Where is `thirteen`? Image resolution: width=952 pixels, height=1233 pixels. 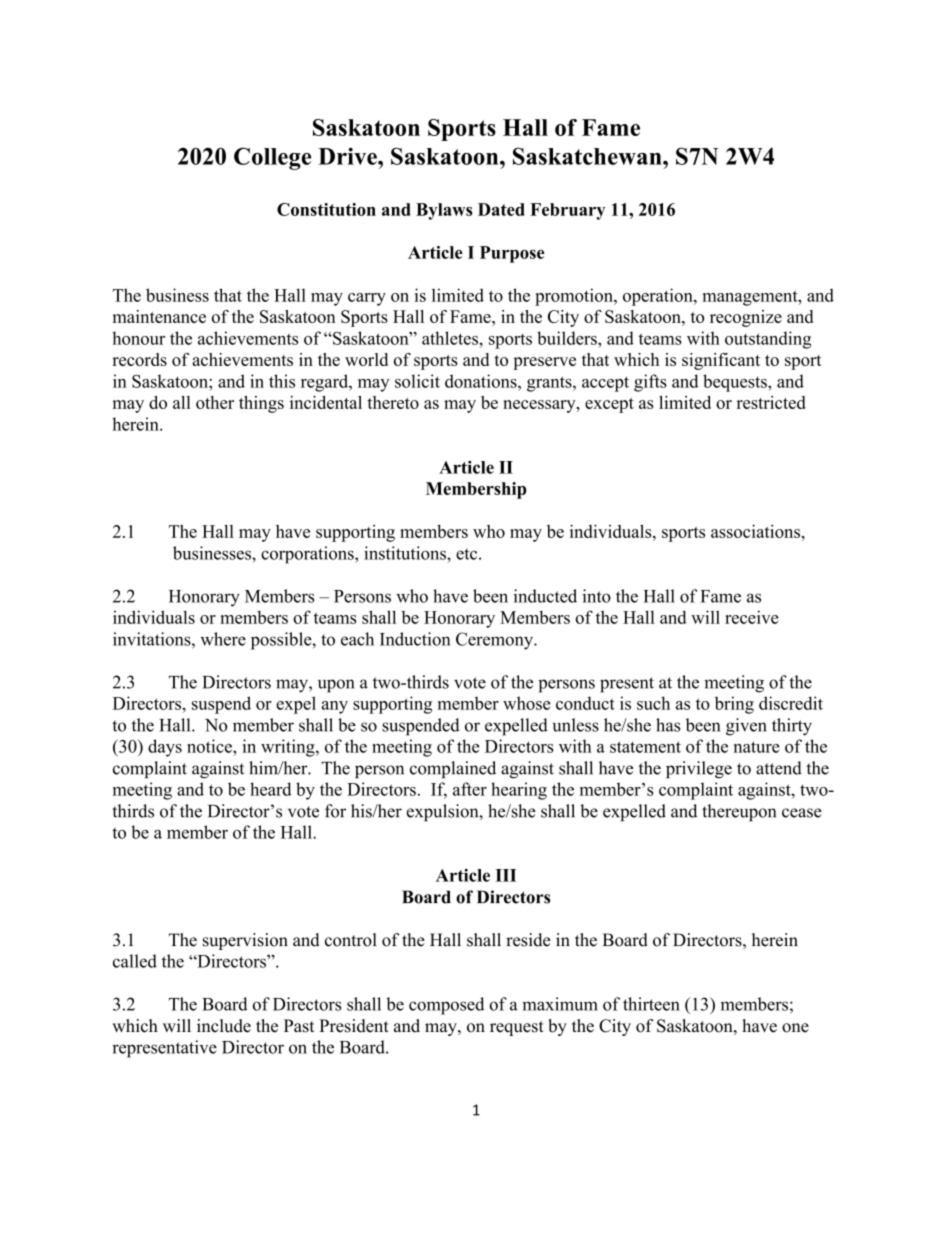
thirteen is located at coordinates (651, 1004).
